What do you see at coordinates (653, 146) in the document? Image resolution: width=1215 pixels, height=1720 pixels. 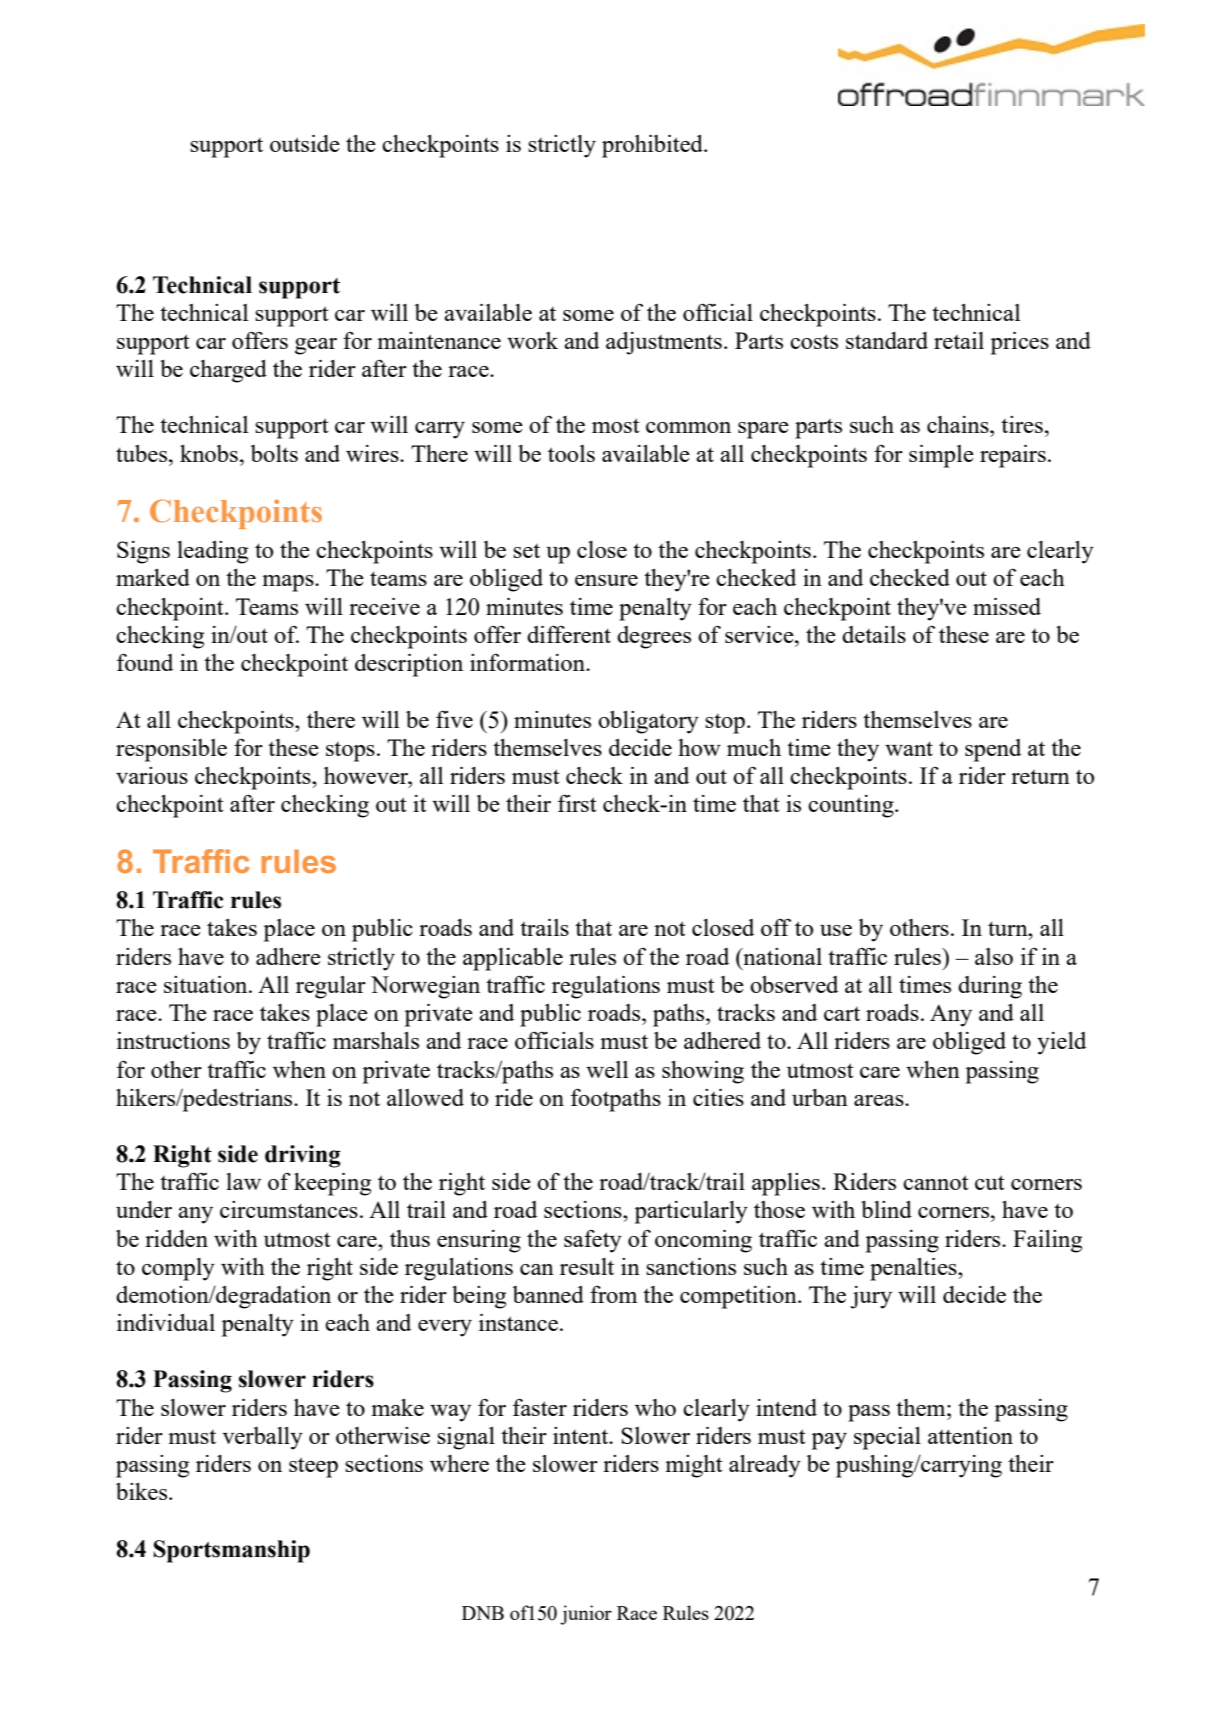 I see `prohibited` at bounding box center [653, 146].
